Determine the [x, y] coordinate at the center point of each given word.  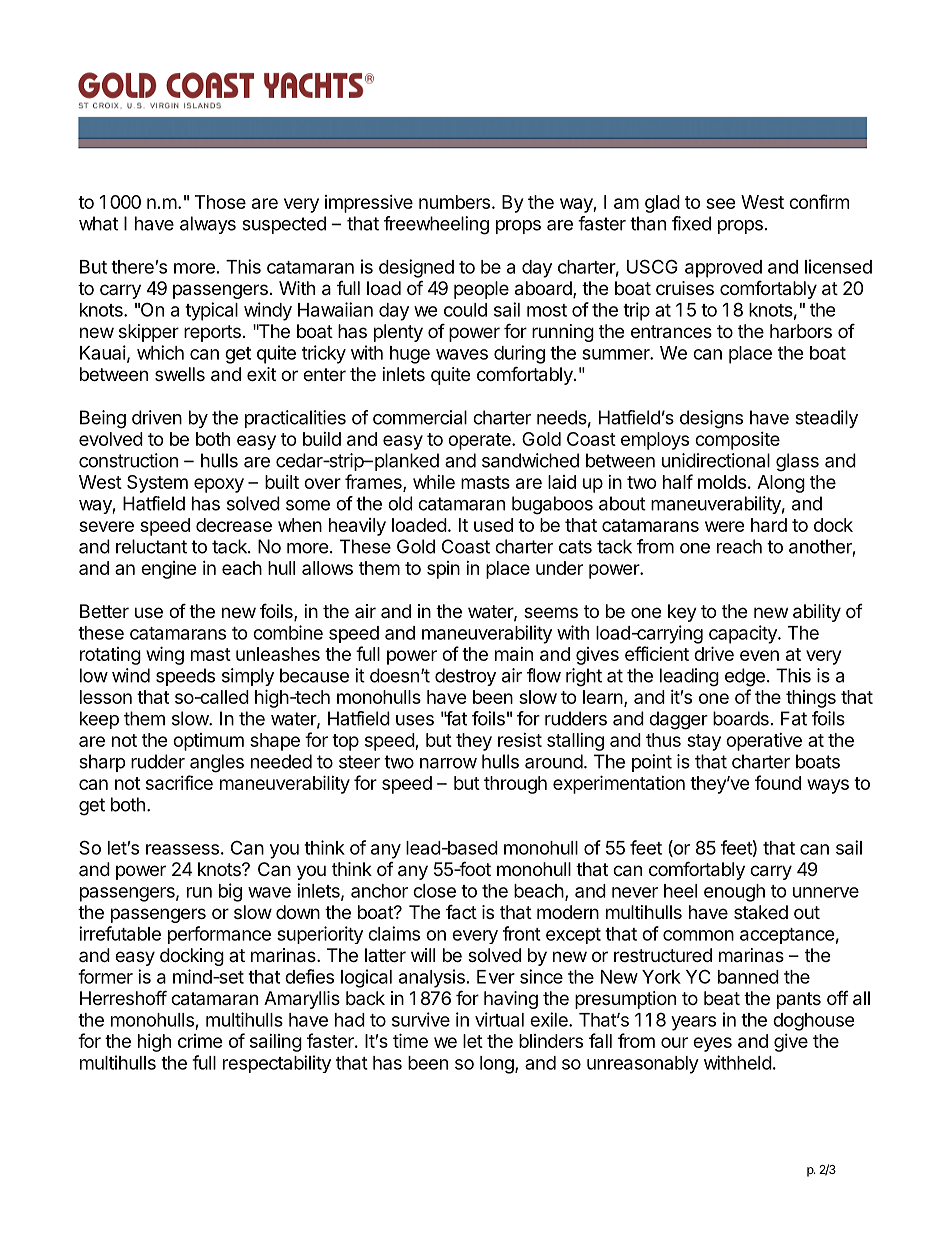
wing [165, 655]
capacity [744, 634]
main [514, 654]
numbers [454, 202]
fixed [691, 223]
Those [220, 202]
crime [200, 1041]
